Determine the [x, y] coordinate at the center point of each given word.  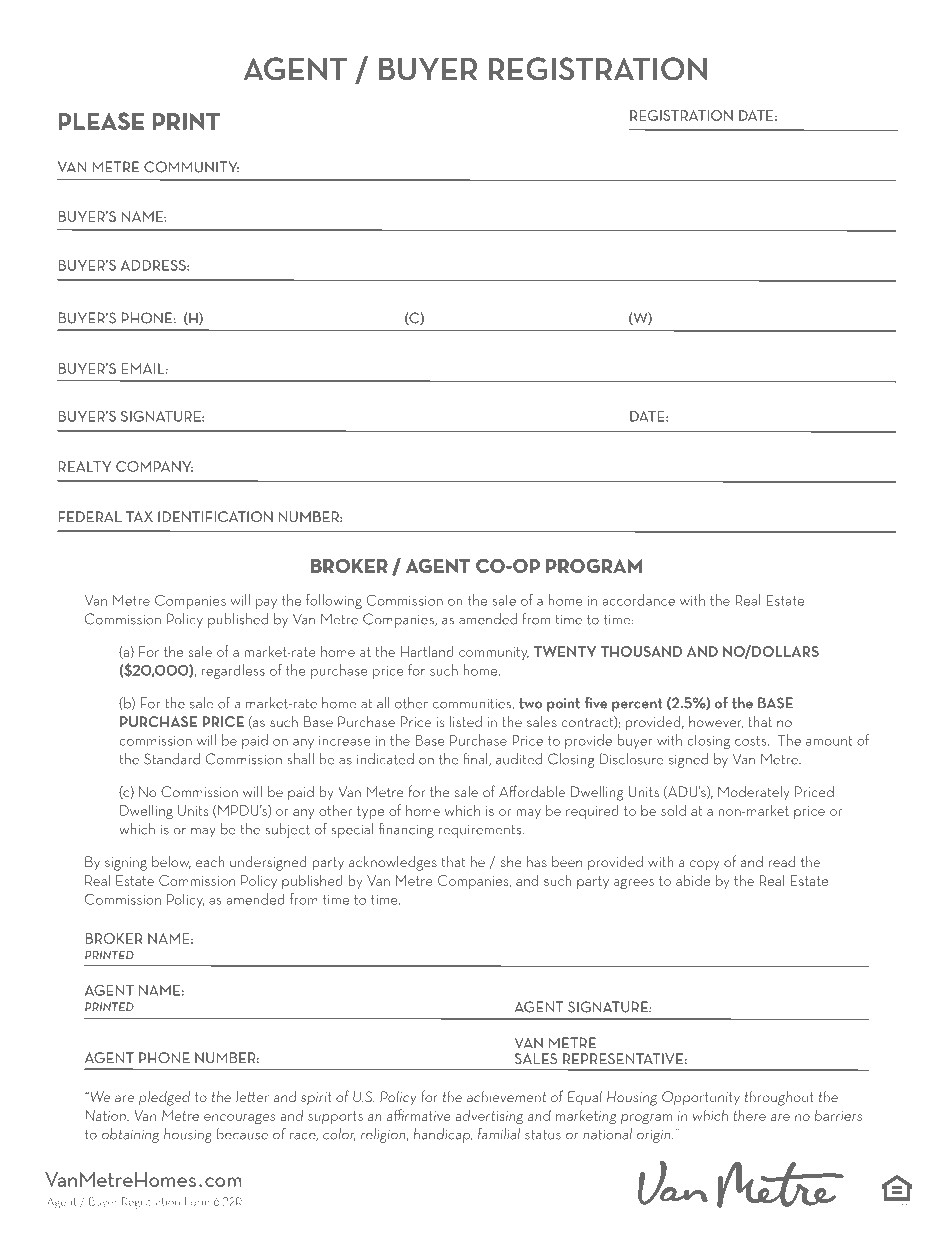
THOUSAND [641, 651]
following [334, 601]
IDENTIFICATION [215, 516]
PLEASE [101, 121]
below [171, 862]
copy [704, 865]
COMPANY [154, 466]
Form [197, 1201]
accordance [639, 600]
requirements [481, 831]
